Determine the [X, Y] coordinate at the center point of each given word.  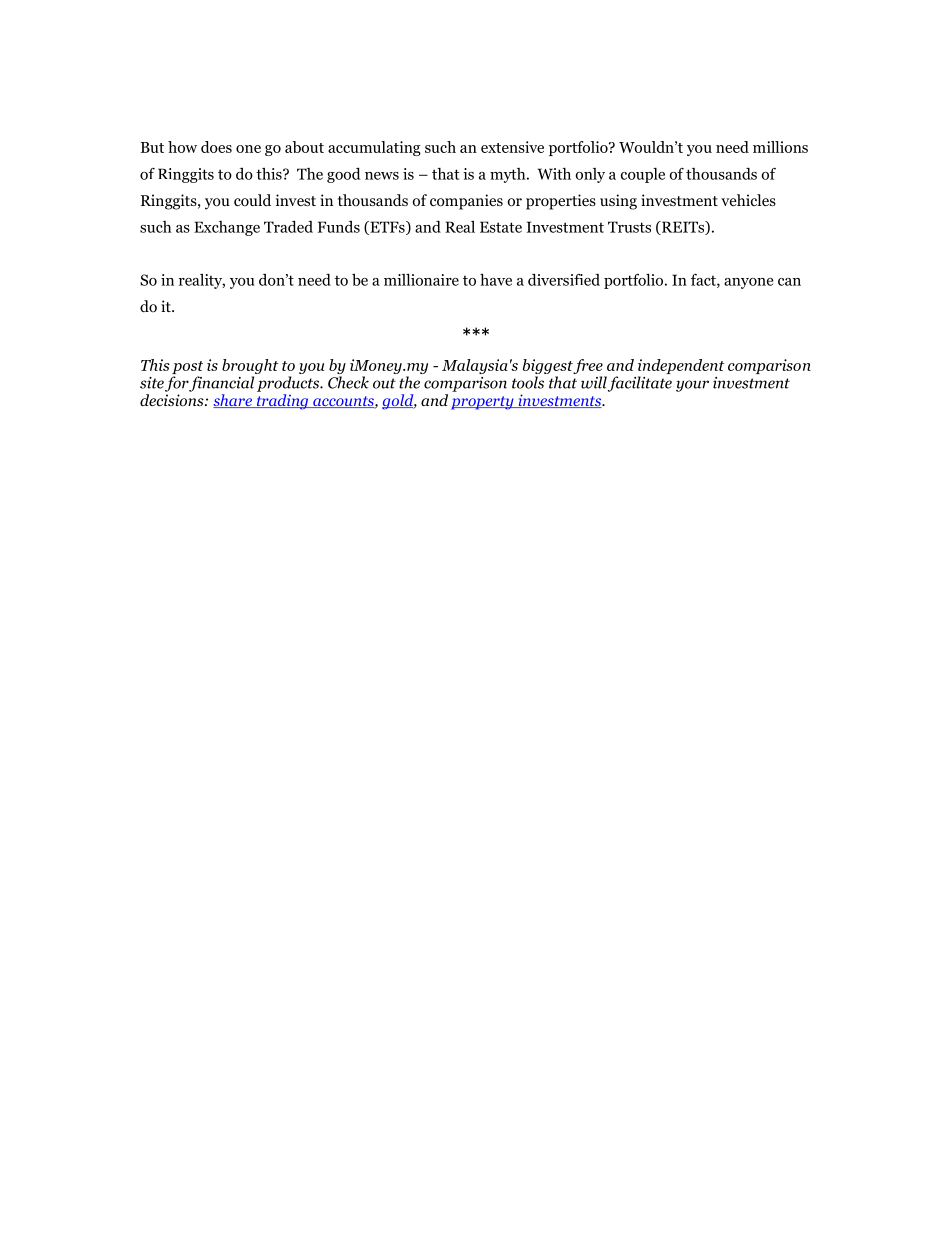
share [233, 401]
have [496, 280]
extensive [512, 147]
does [216, 147]
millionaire [421, 280]
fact [704, 281]
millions [780, 147]
